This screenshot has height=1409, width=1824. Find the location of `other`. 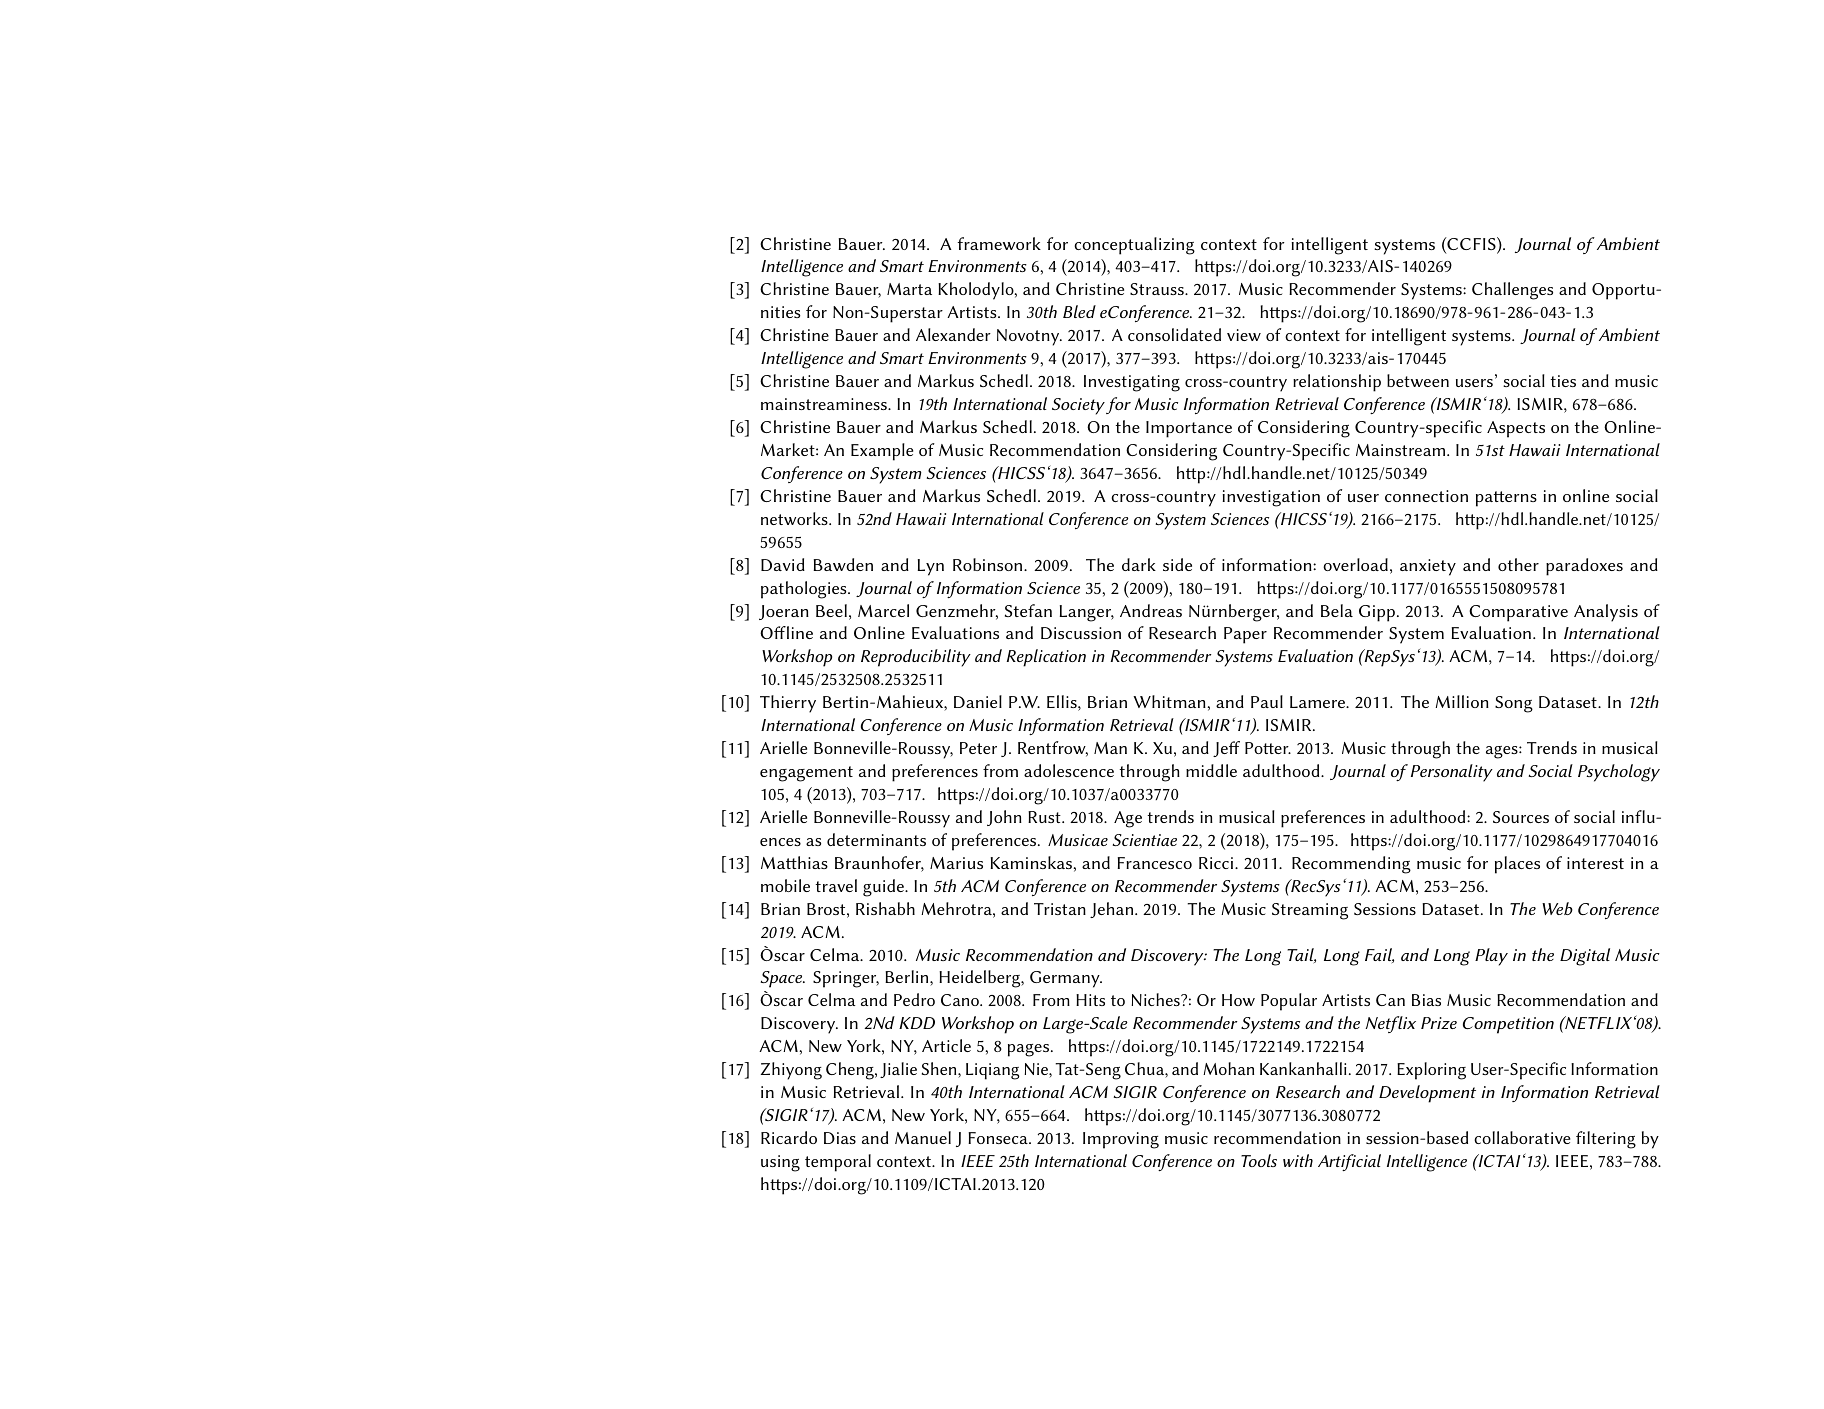

other is located at coordinates (1518, 564).
